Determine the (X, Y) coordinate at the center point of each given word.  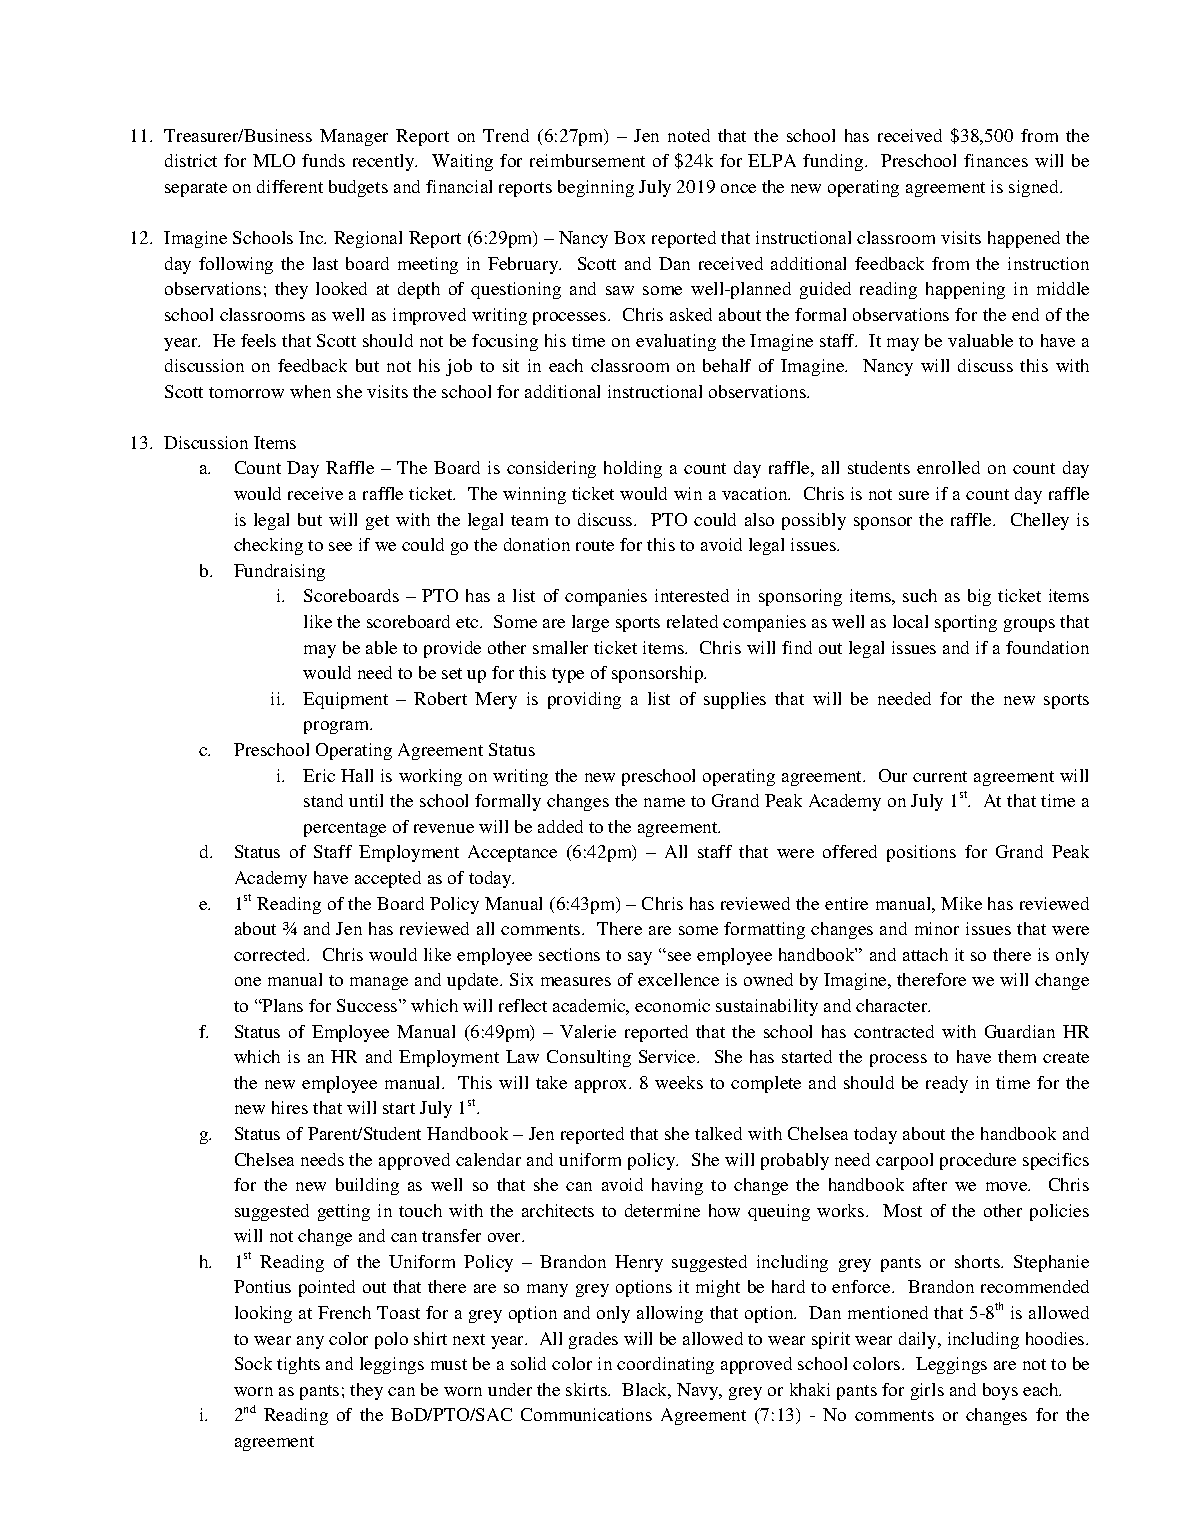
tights (298, 1365)
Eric (319, 775)
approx (603, 1086)
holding (633, 469)
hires (290, 1107)
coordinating (665, 1365)
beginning (596, 188)
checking (268, 546)
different (290, 186)
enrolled (948, 467)
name (664, 802)
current (940, 776)
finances (996, 160)
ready (947, 1084)
